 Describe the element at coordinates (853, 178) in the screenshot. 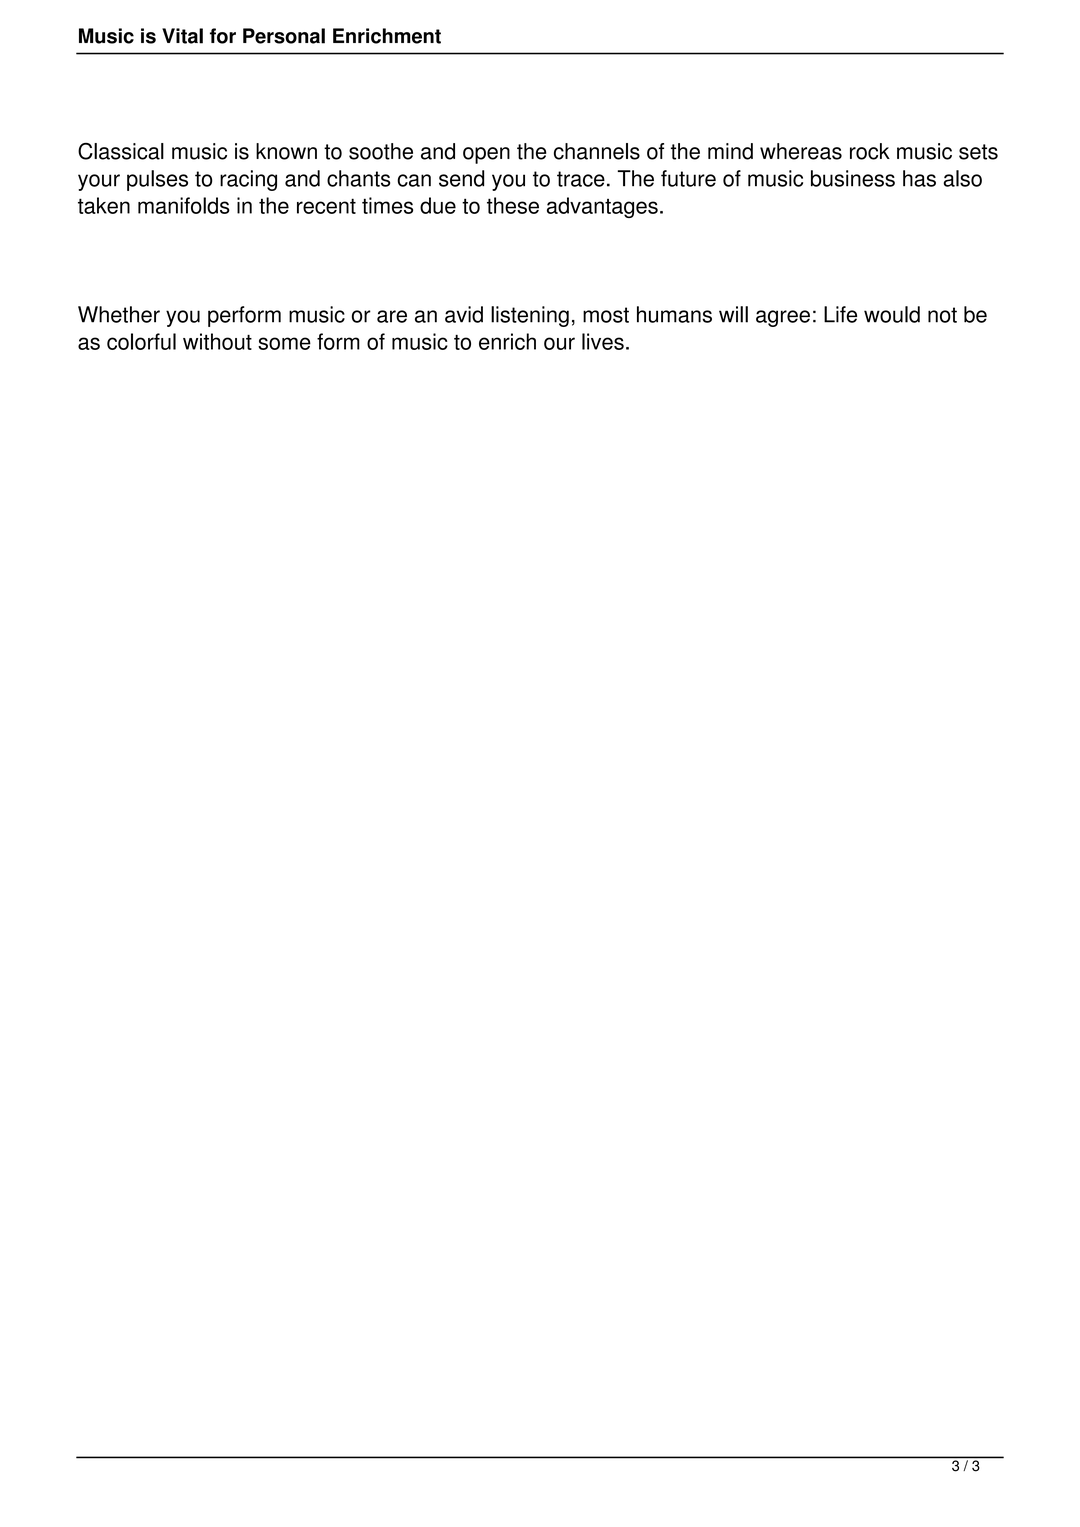

I see `business` at that location.
